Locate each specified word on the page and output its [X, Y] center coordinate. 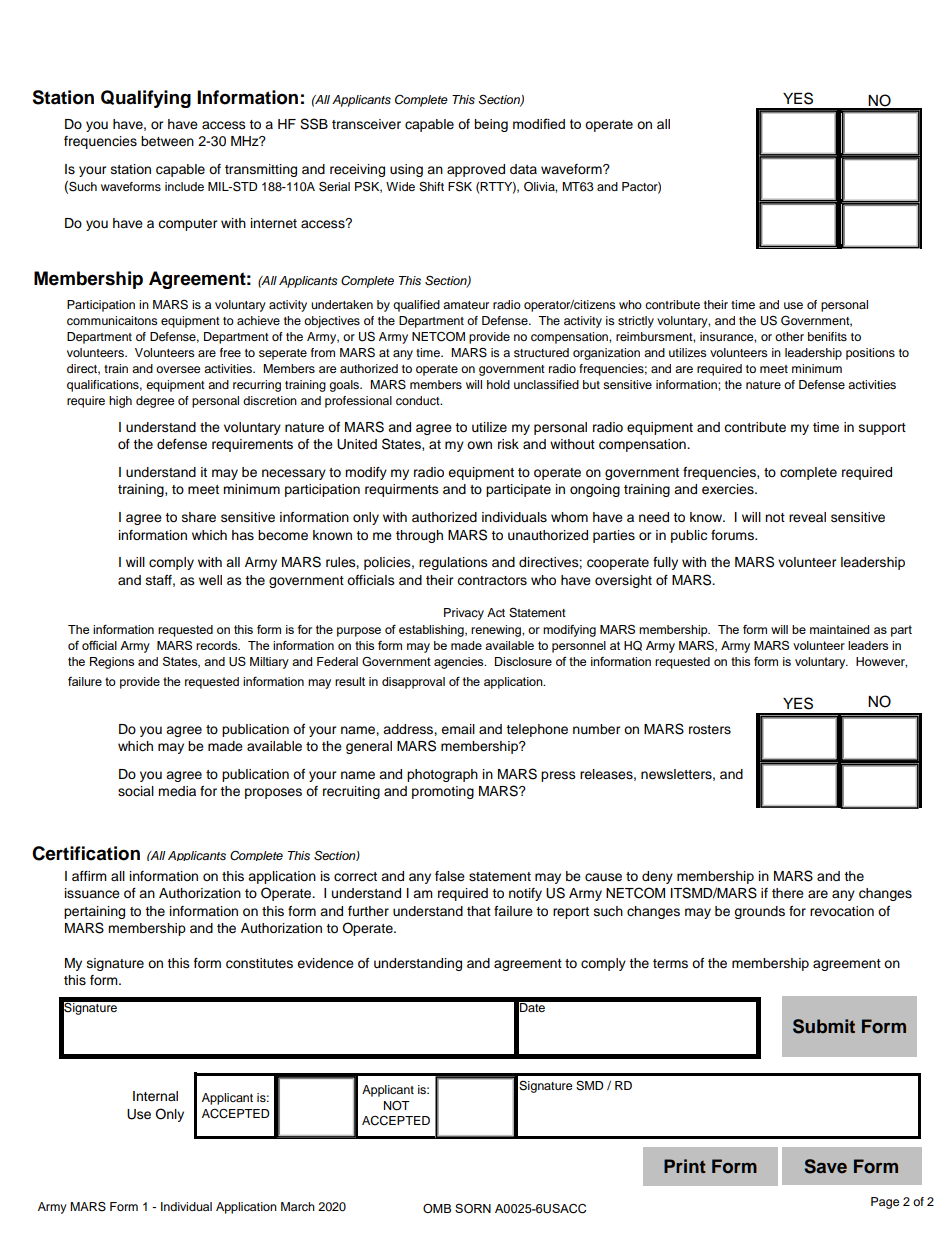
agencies [460, 663]
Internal [155, 1096]
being [491, 125]
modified [539, 123]
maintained [839, 629]
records [218, 645]
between [167, 141]
